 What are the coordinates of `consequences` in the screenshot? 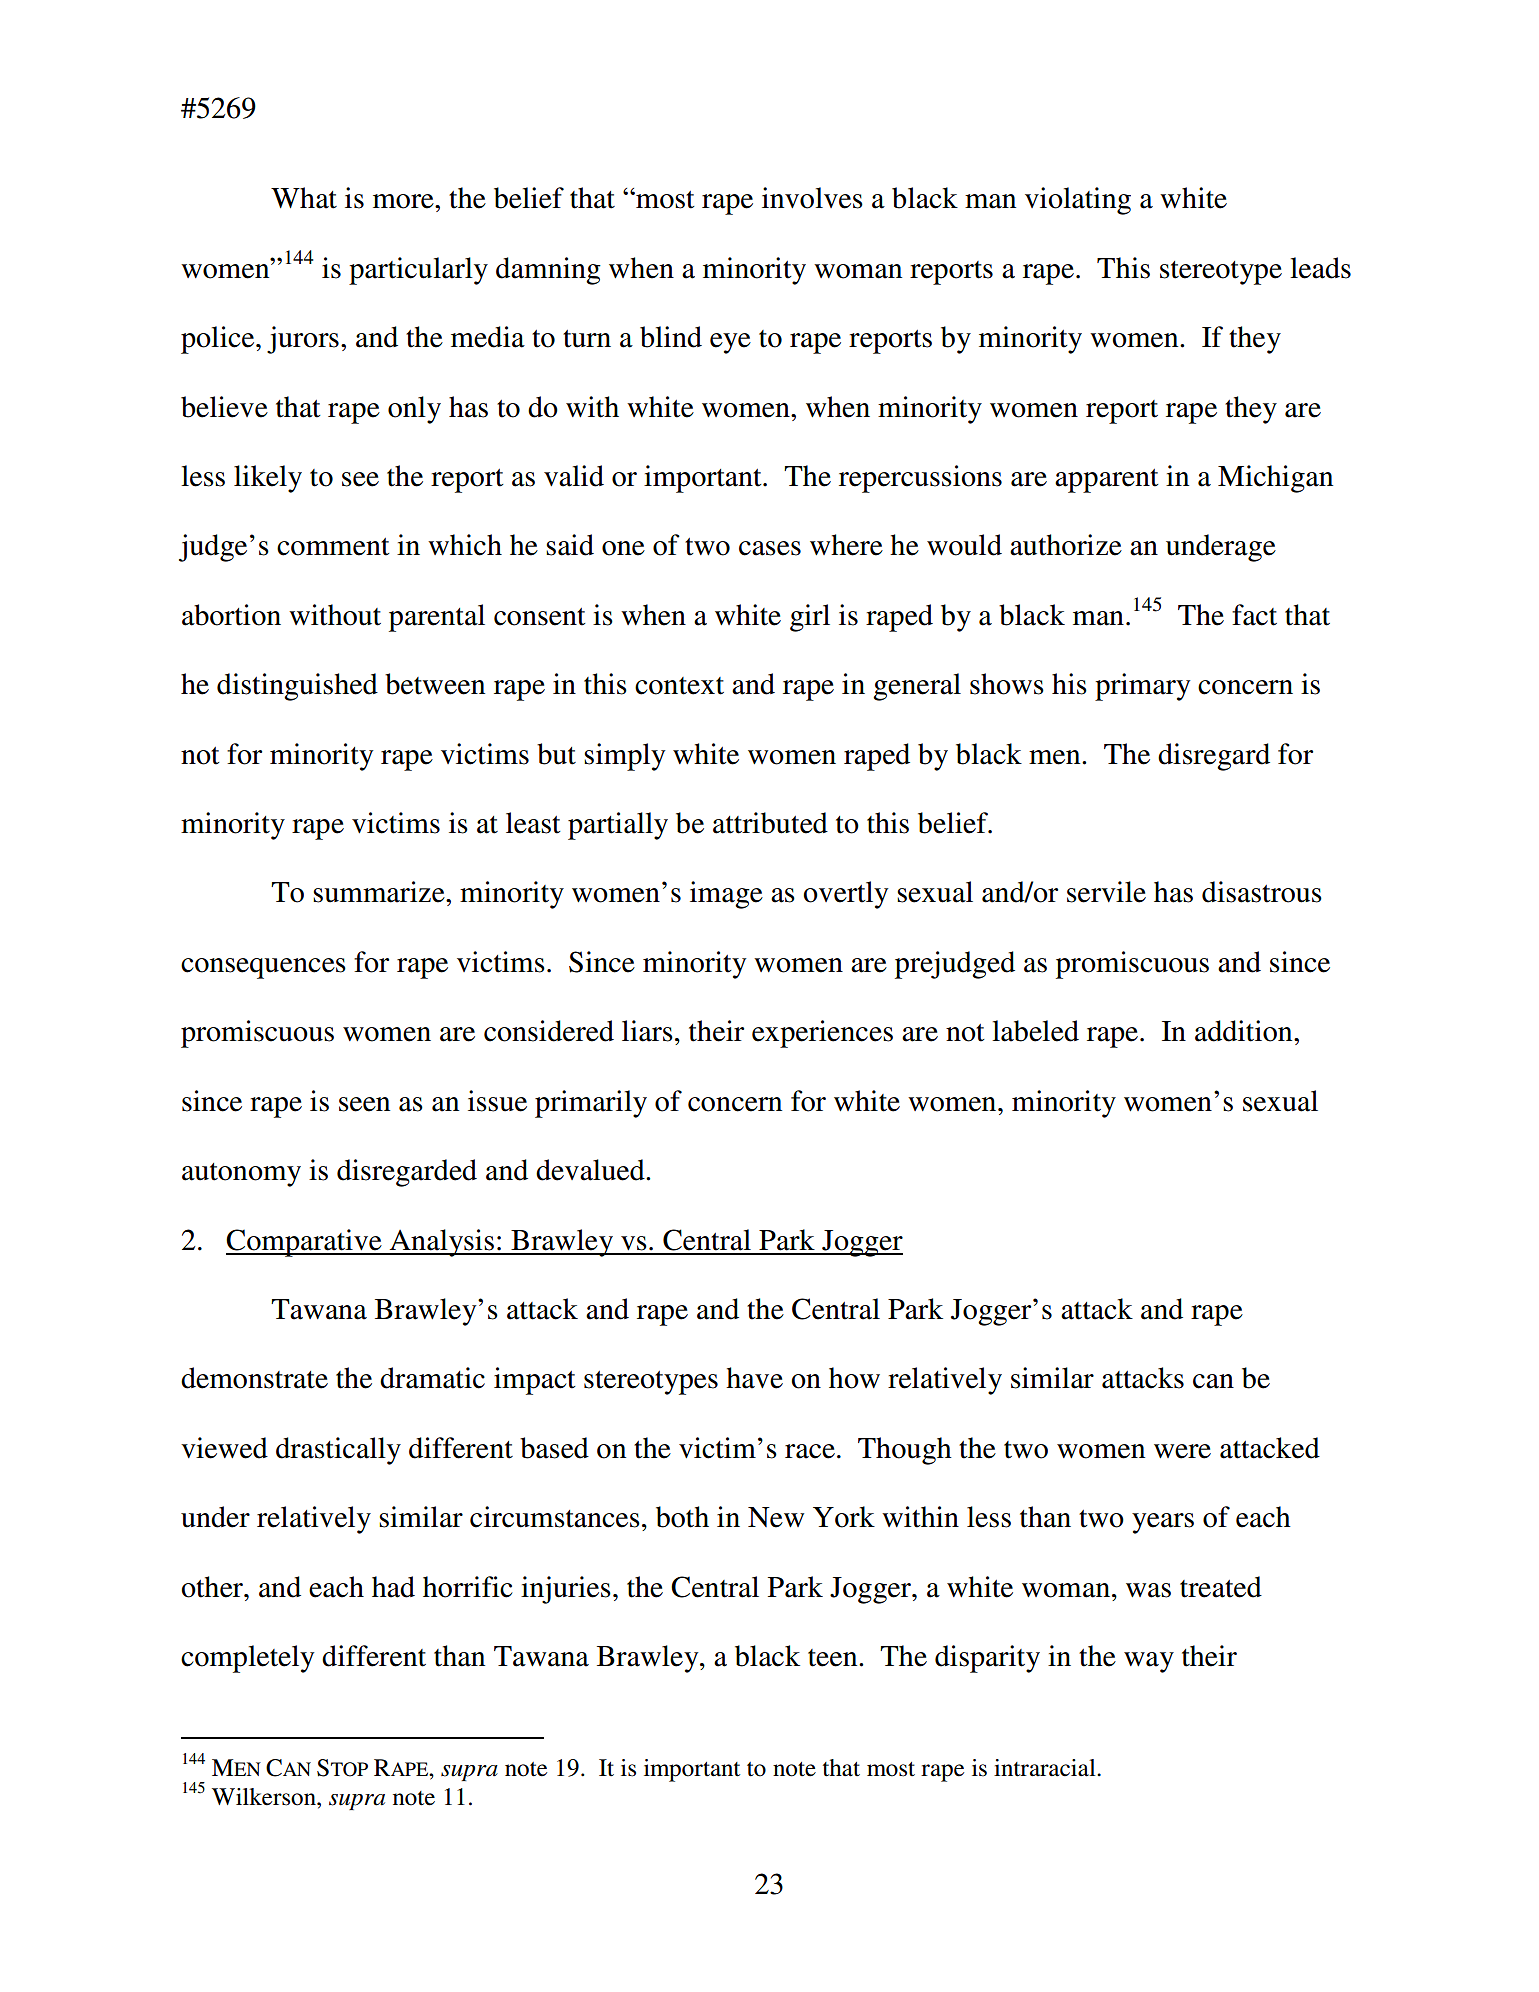 It's located at (263, 968).
